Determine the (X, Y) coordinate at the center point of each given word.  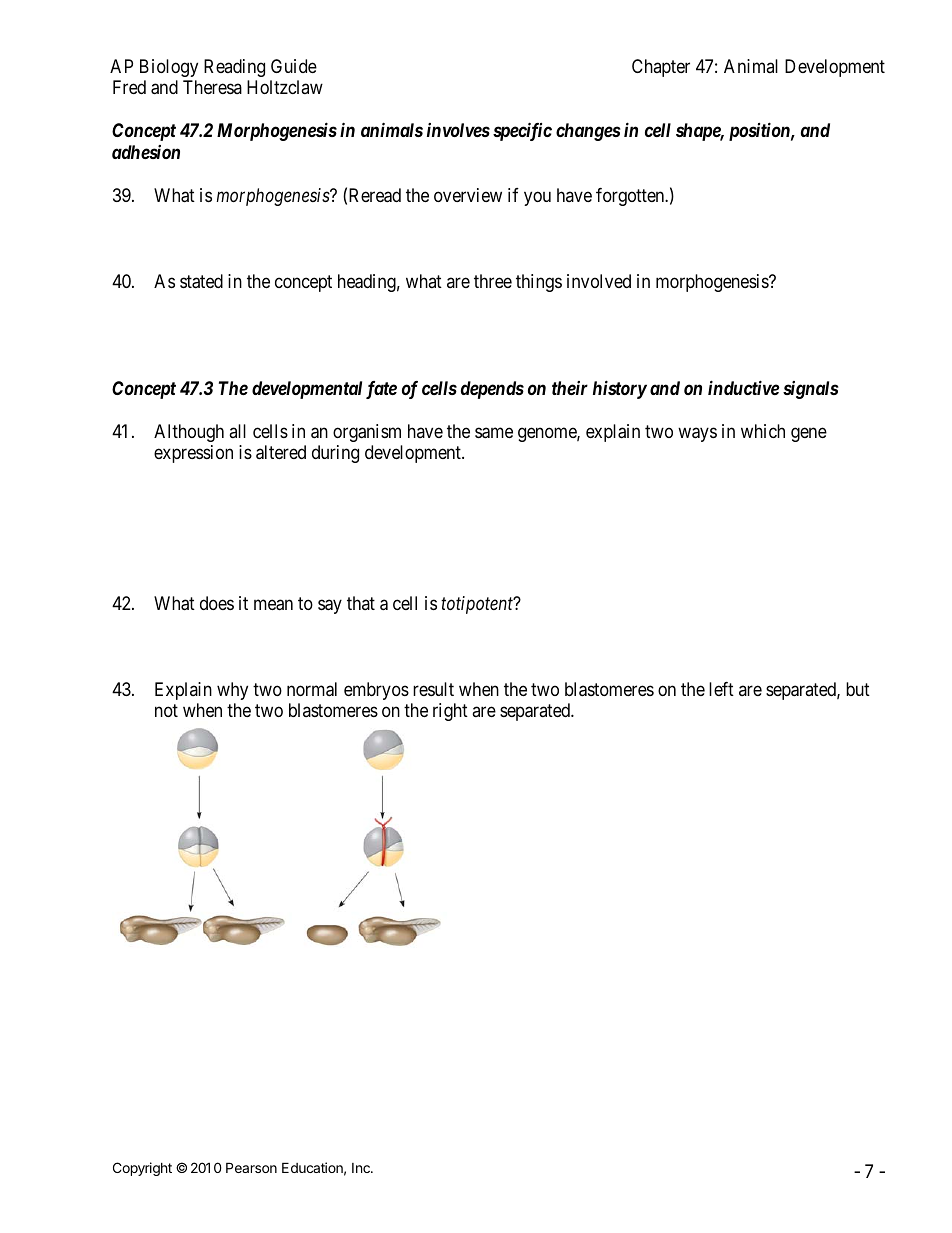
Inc (362, 1168)
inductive (743, 387)
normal (312, 689)
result (433, 689)
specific (522, 131)
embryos (376, 691)
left (721, 689)
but (858, 689)
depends (492, 390)
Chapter (661, 68)
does (217, 603)
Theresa (212, 87)
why (232, 691)
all (237, 431)
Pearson (251, 1167)
